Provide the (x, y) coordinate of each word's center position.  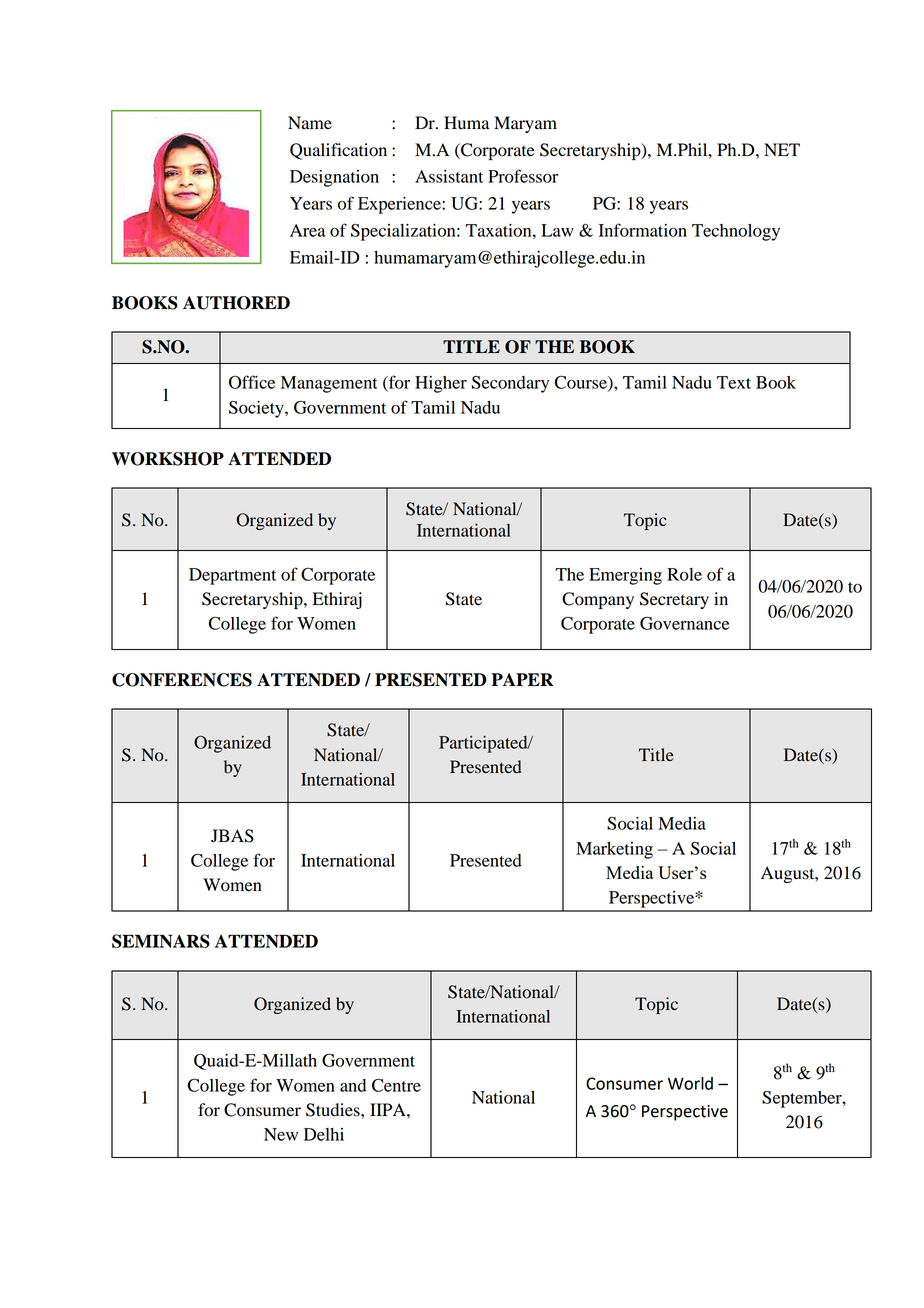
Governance (684, 623)
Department (232, 576)
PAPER (522, 679)
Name (310, 123)
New (281, 1134)
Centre (396, 1085)
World (690, 1083)
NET (782, 149)
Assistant (449, 176)
